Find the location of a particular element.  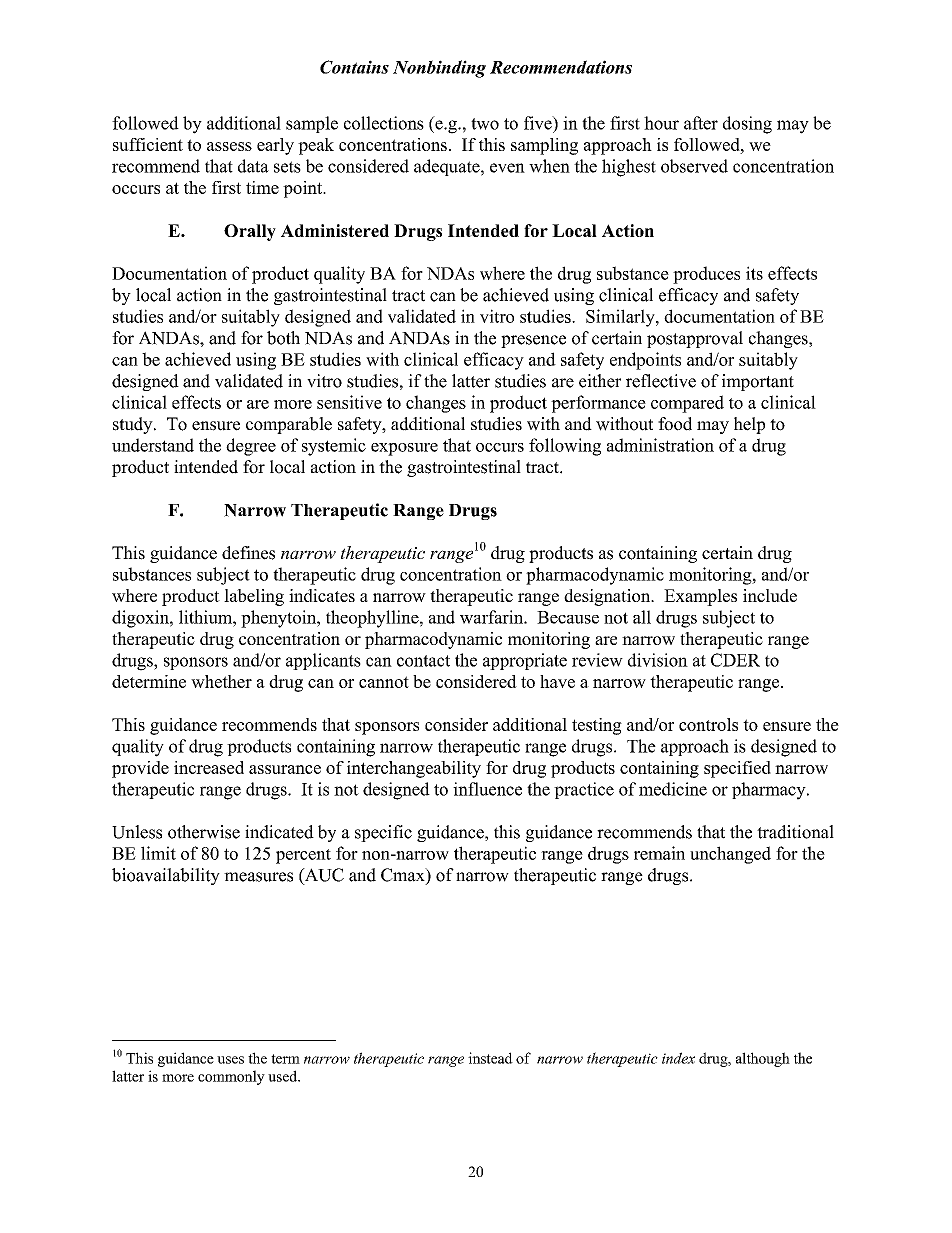

otherwise is located at coordinates (204, 832).
